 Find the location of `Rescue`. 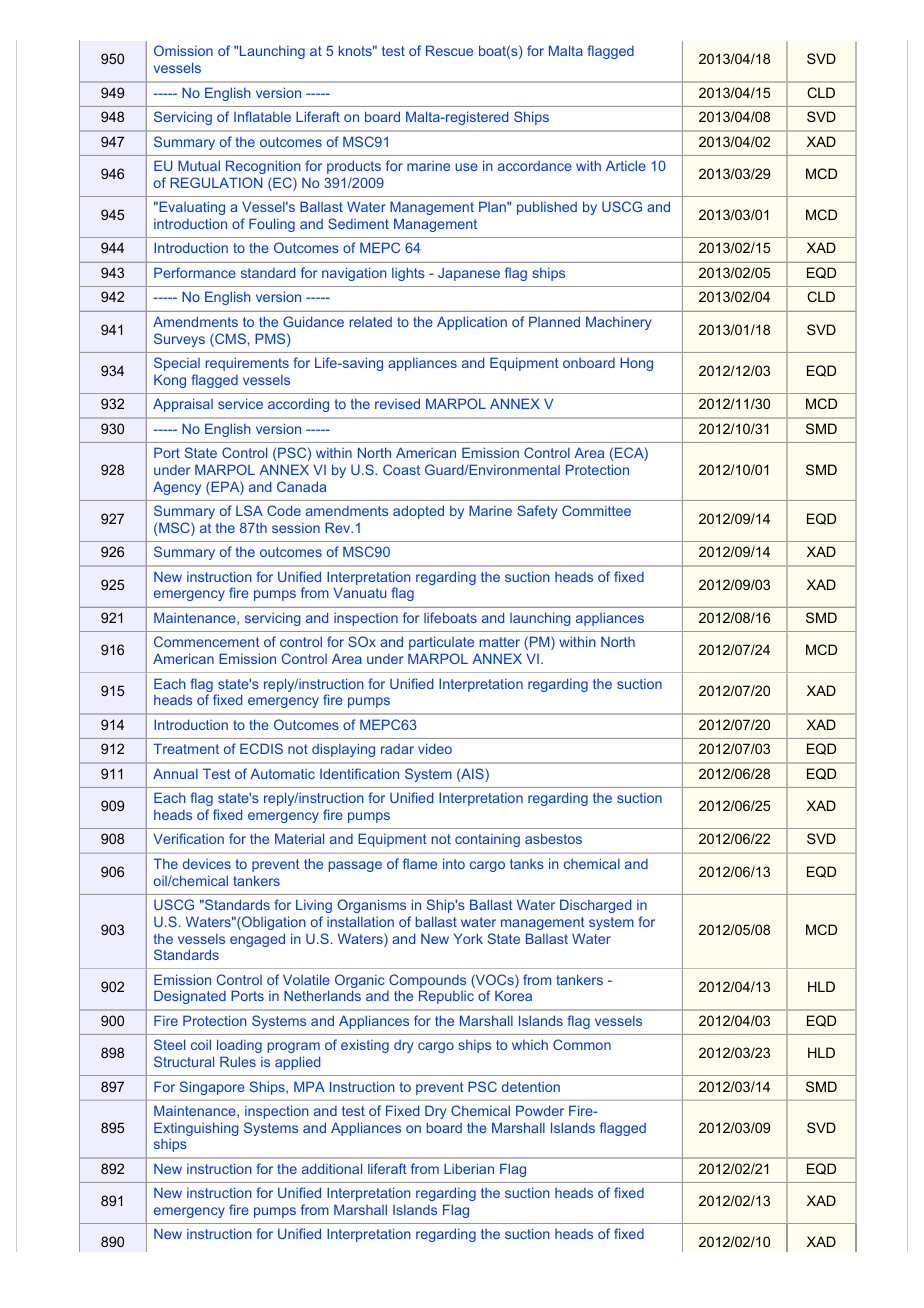

Rescue is located at coordinates (449, 50).
